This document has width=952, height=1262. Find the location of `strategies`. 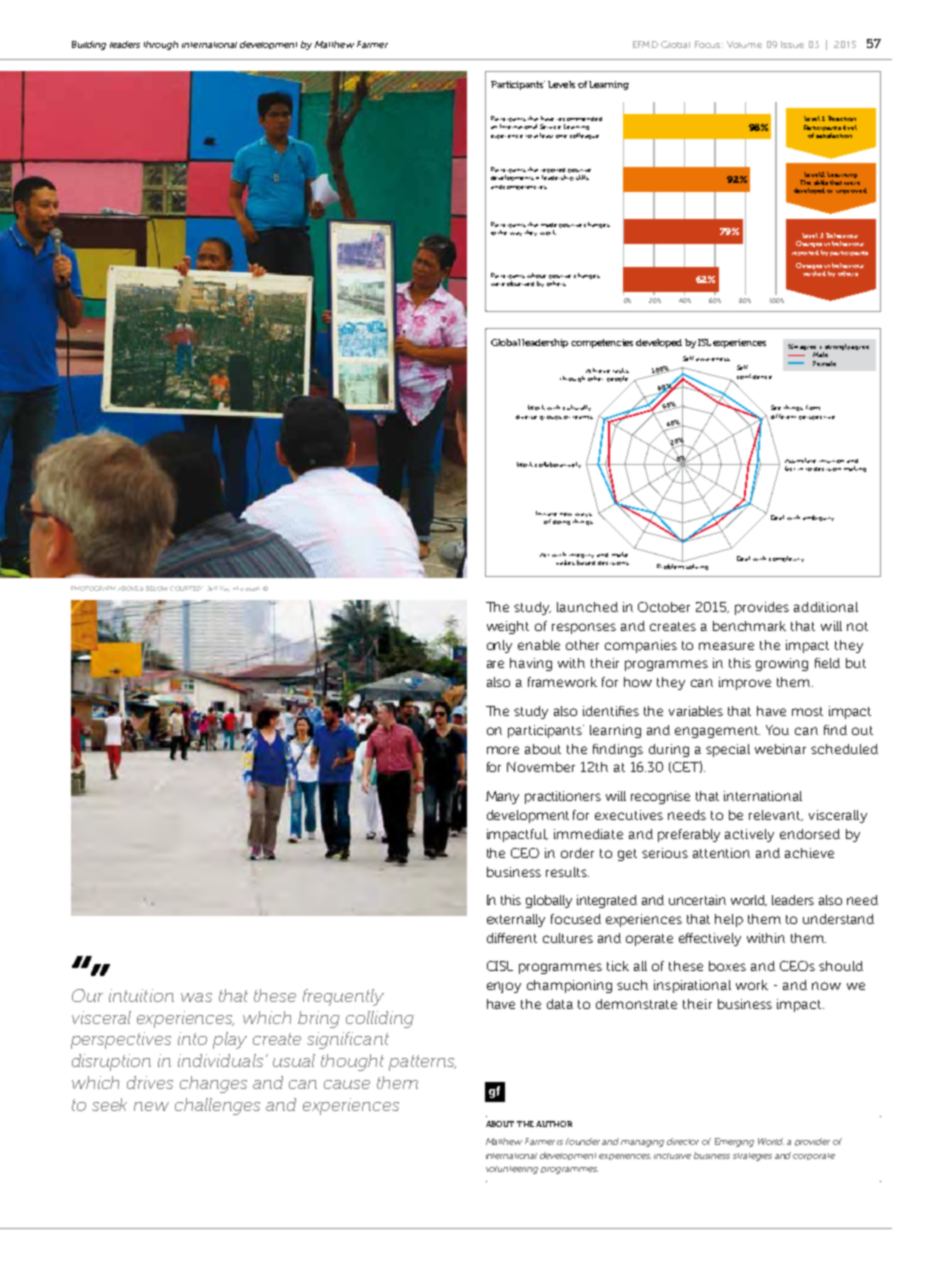

strategies is located at coordinates (752, 1157).
